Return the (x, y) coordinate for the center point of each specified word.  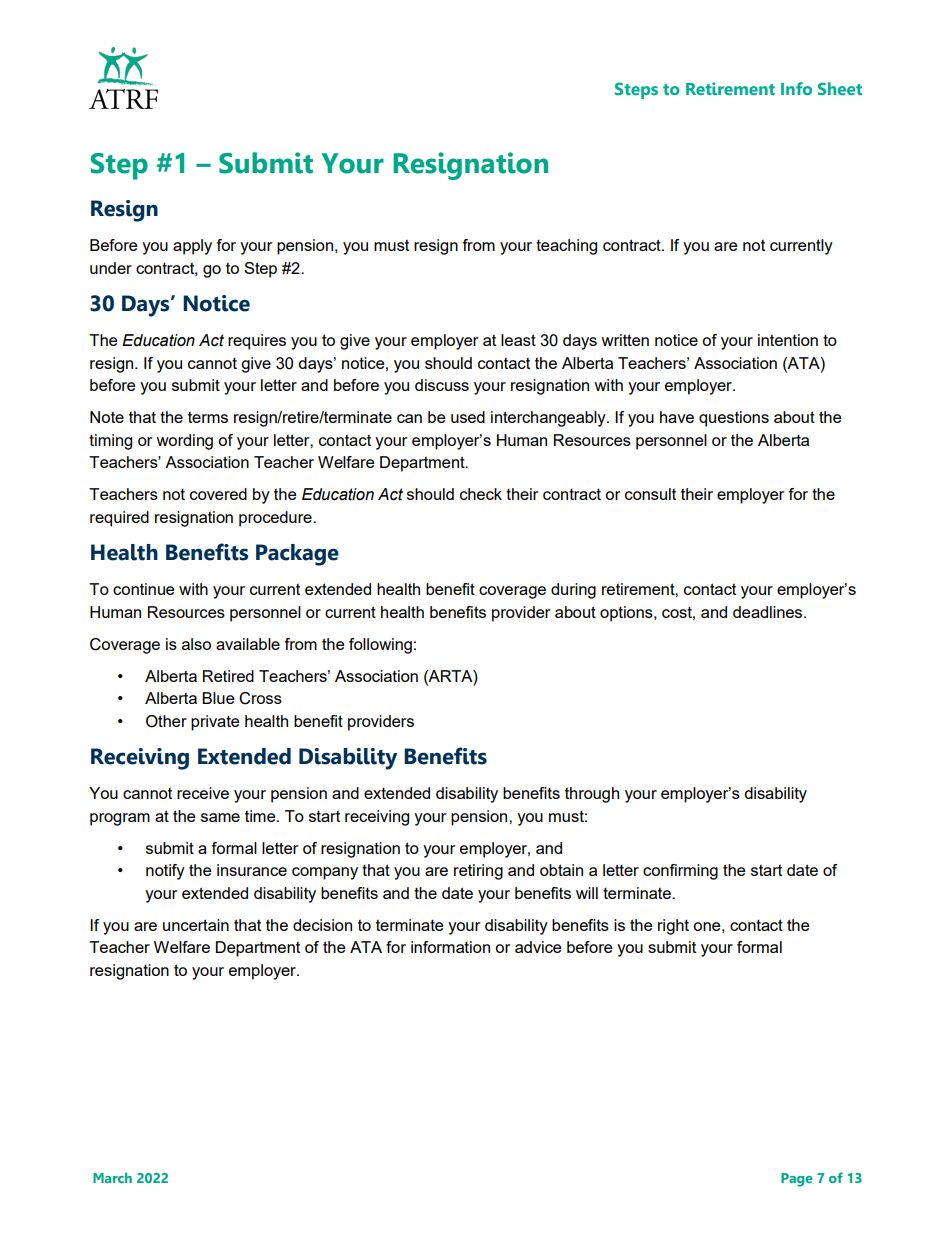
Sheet (840, 88)
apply (192, 247)
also (196, 644)
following (380, 646)
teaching (566, 247)
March (112, 1178)
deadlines (769, 612)
